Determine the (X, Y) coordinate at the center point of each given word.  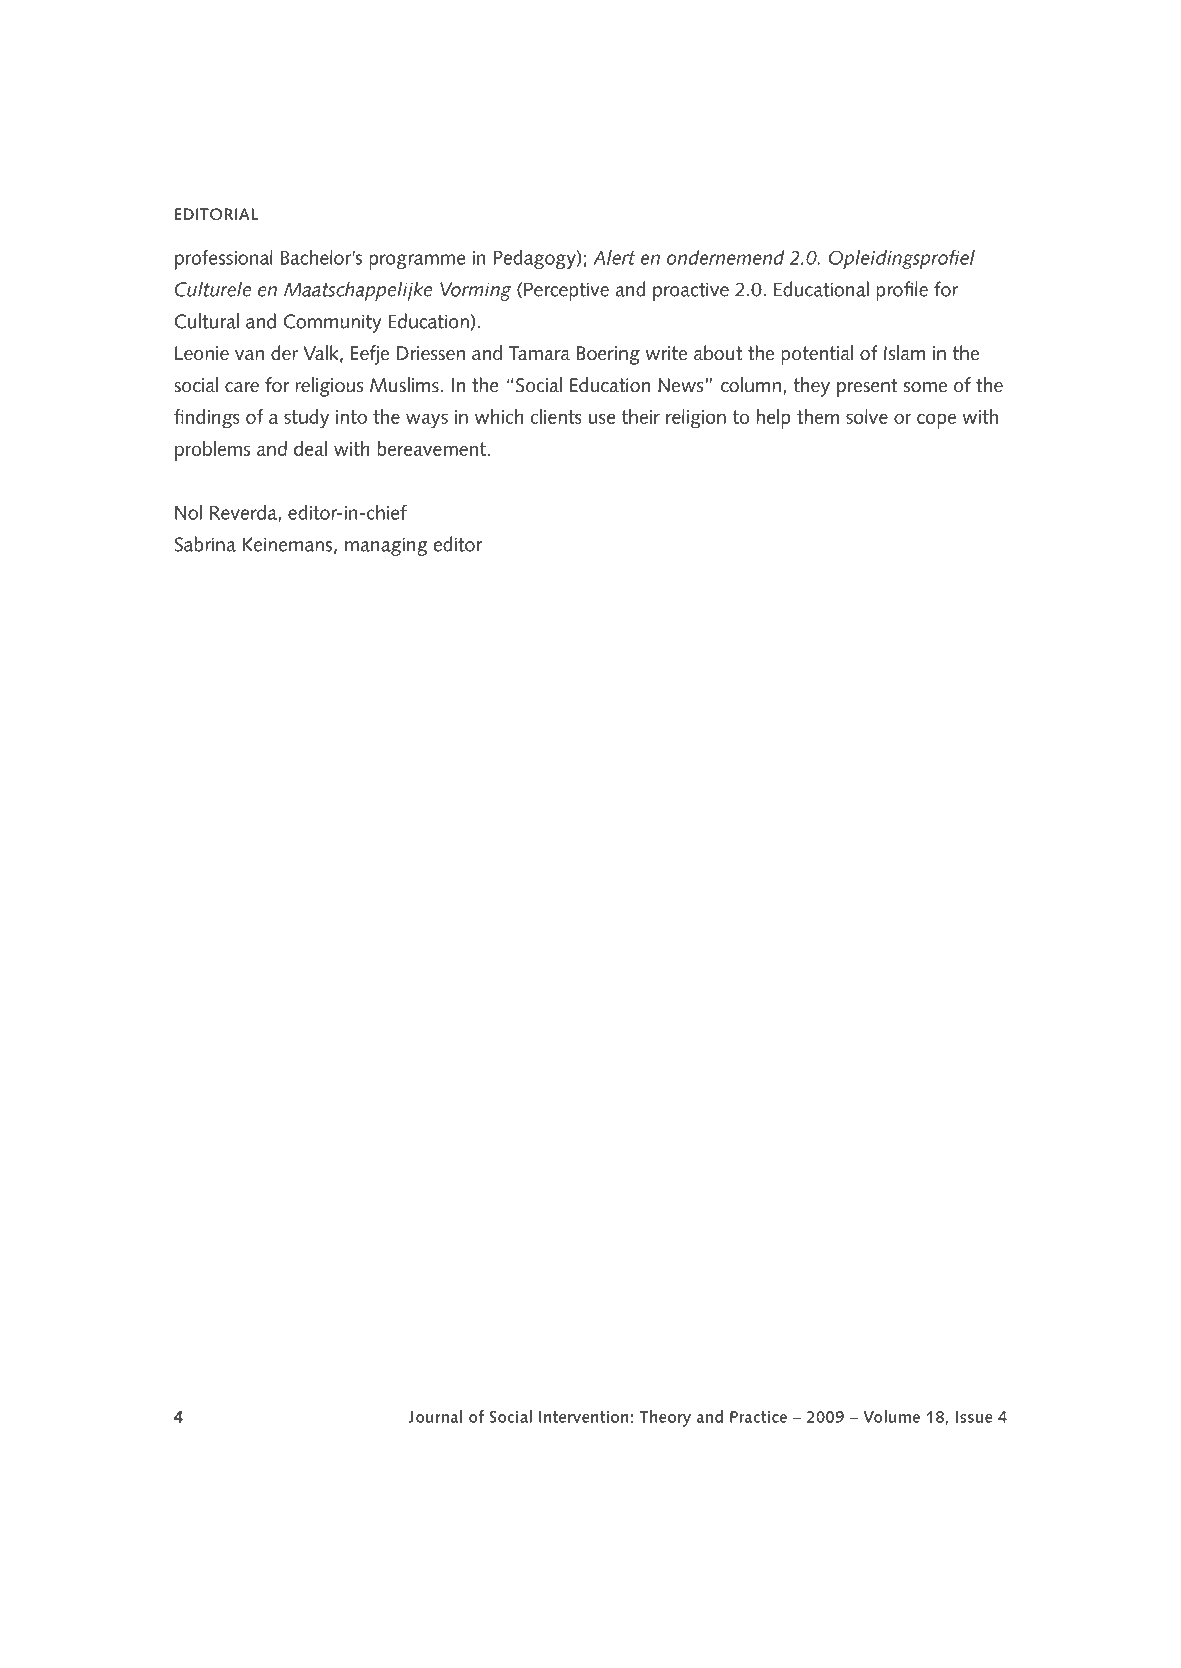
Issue (974, 1417)
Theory (665, 1418)
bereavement (433, 448)
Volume (891, 1416)
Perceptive (566, 291)
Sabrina (205, 544)
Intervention (584, 1417)
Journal (435, 1416)
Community (332, 323)
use (602, 418)
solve (867, 416)
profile (902, 291)
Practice (758, 1417)
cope (936, 421)
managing (386, 546)
